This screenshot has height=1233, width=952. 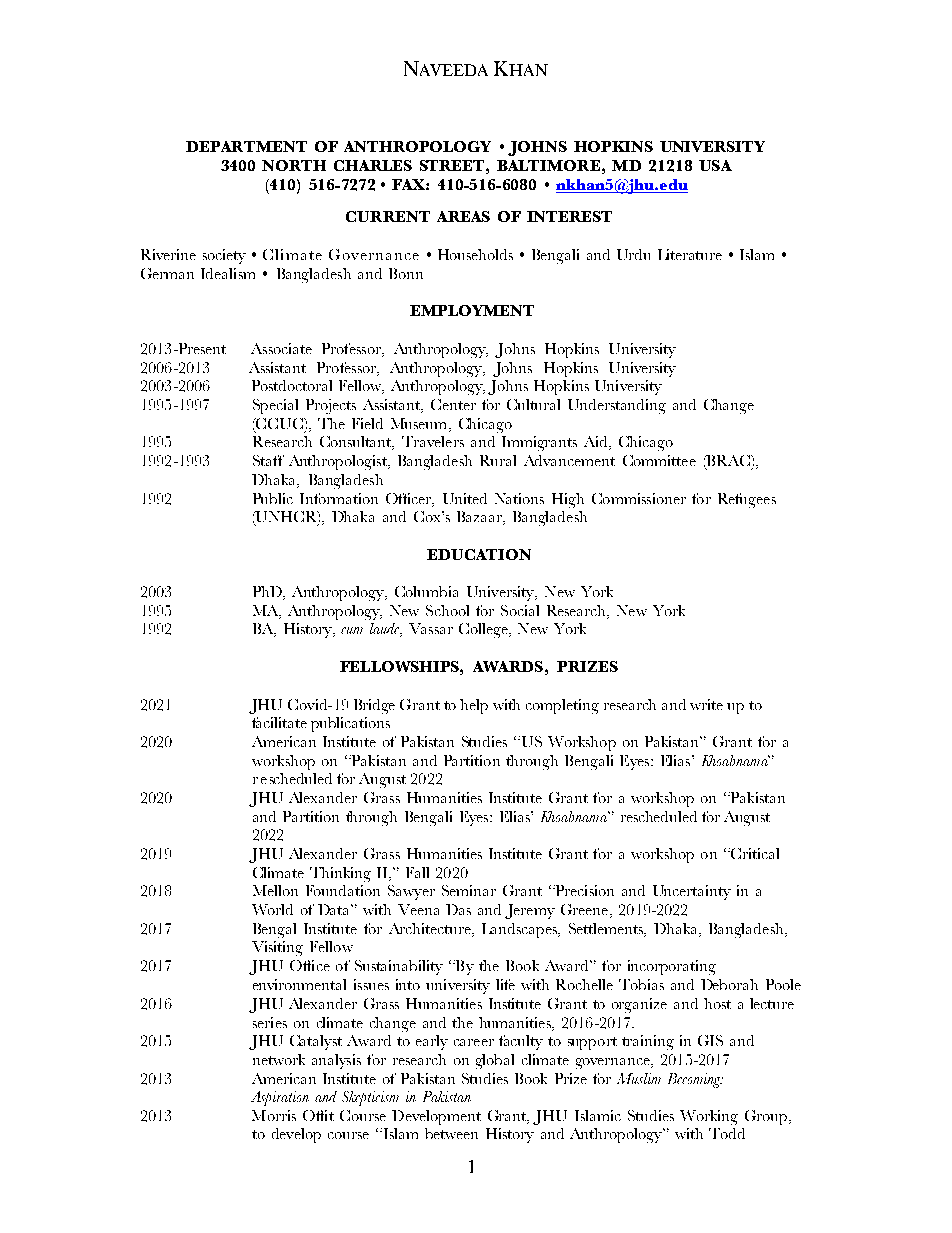 I want to click on between, so click(x=451, y=1133).
